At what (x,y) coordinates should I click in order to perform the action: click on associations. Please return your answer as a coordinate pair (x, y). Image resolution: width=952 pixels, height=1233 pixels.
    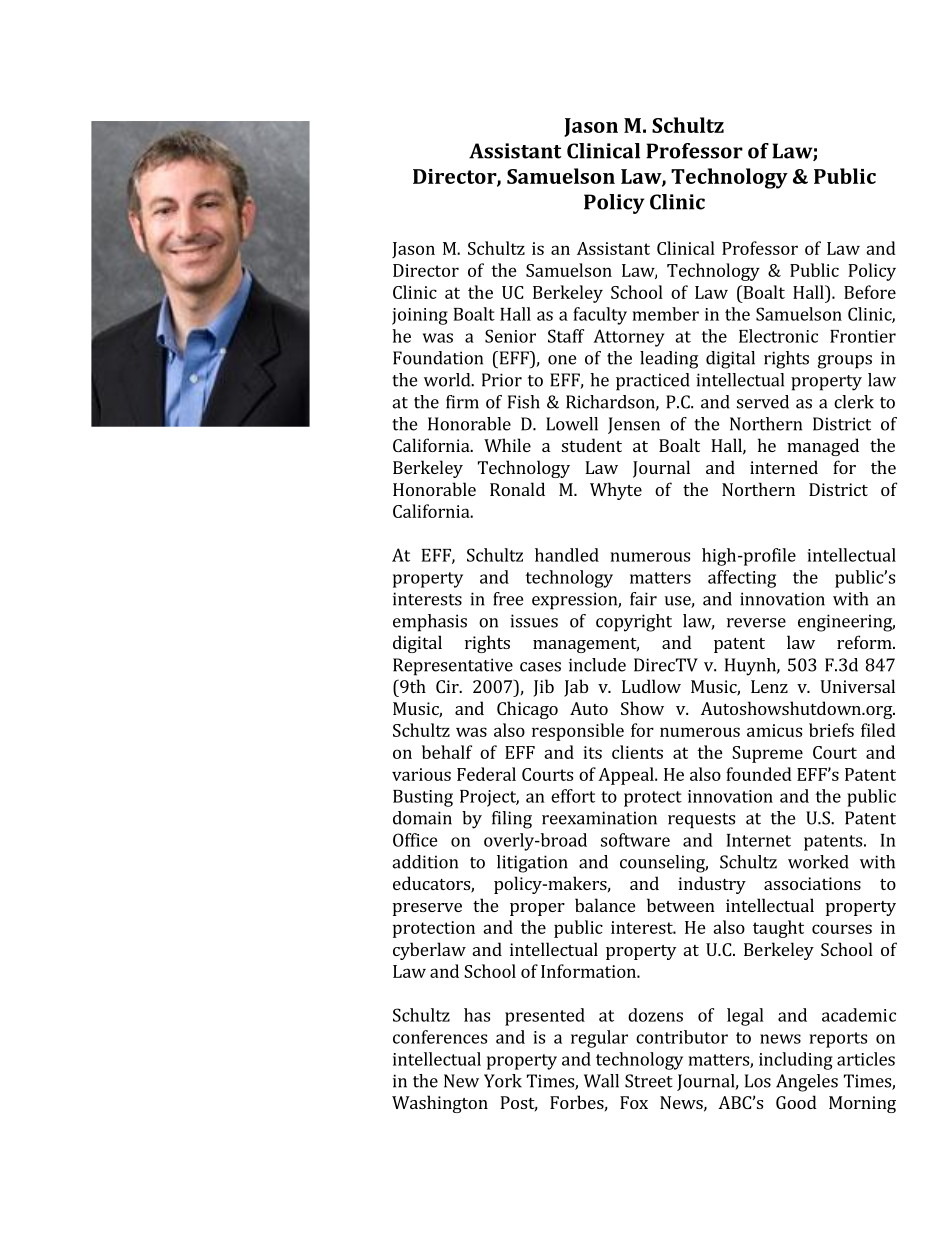
    Looking at the image, I should click on (812, 883).
